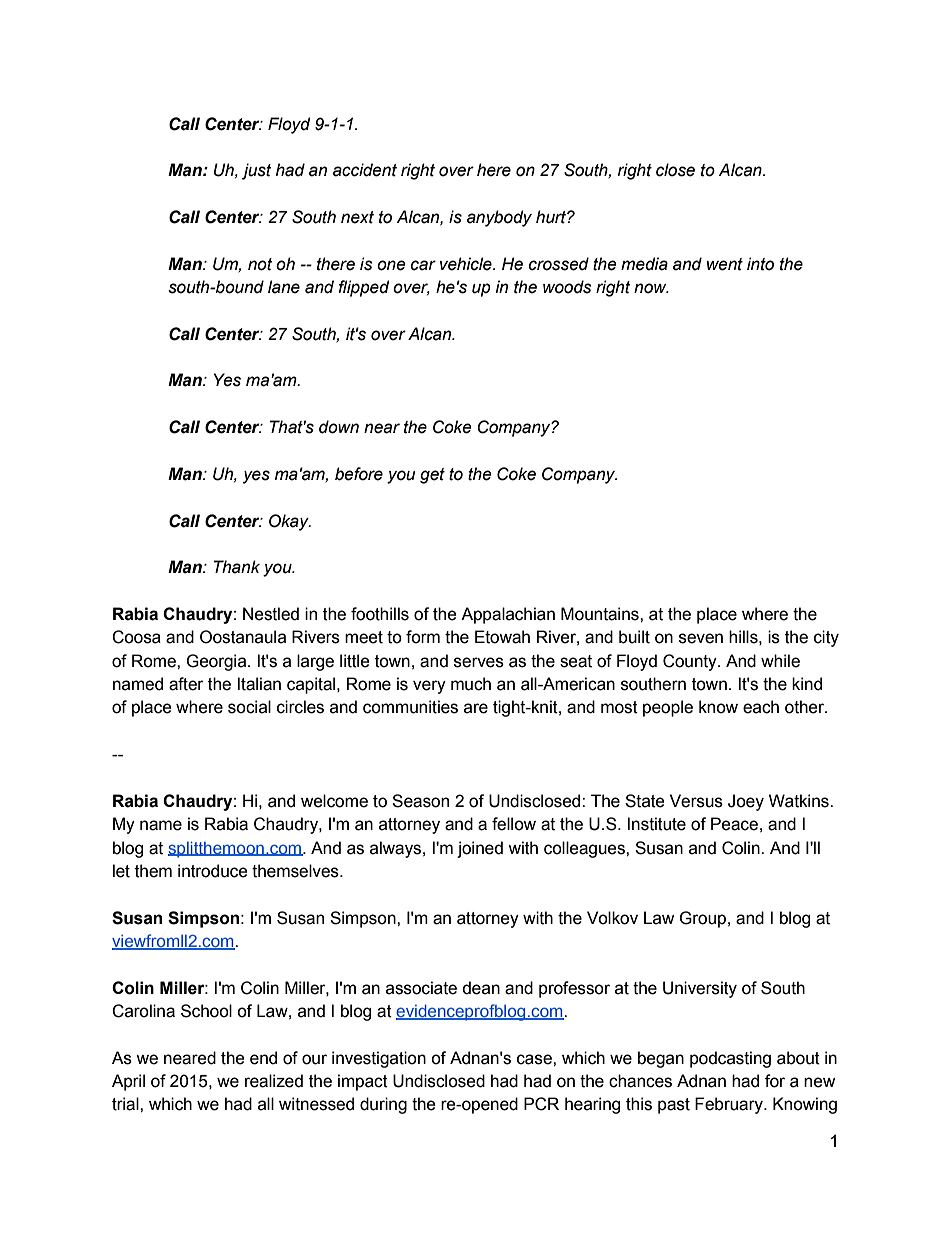  Describe the element at coordinates (263, 1058) in the screenshot. I see `end` at that location.
